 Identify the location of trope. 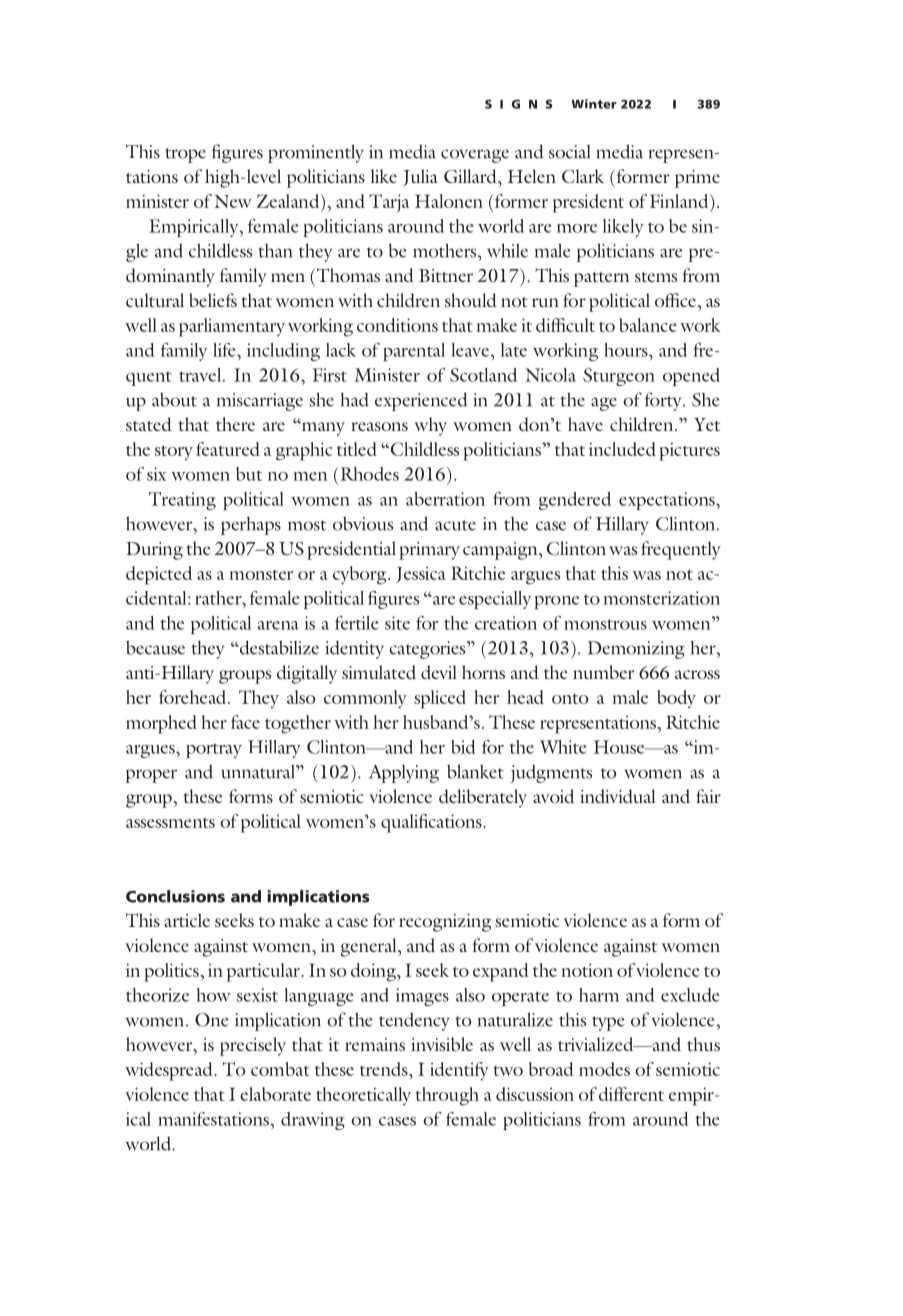
(185, 155).
